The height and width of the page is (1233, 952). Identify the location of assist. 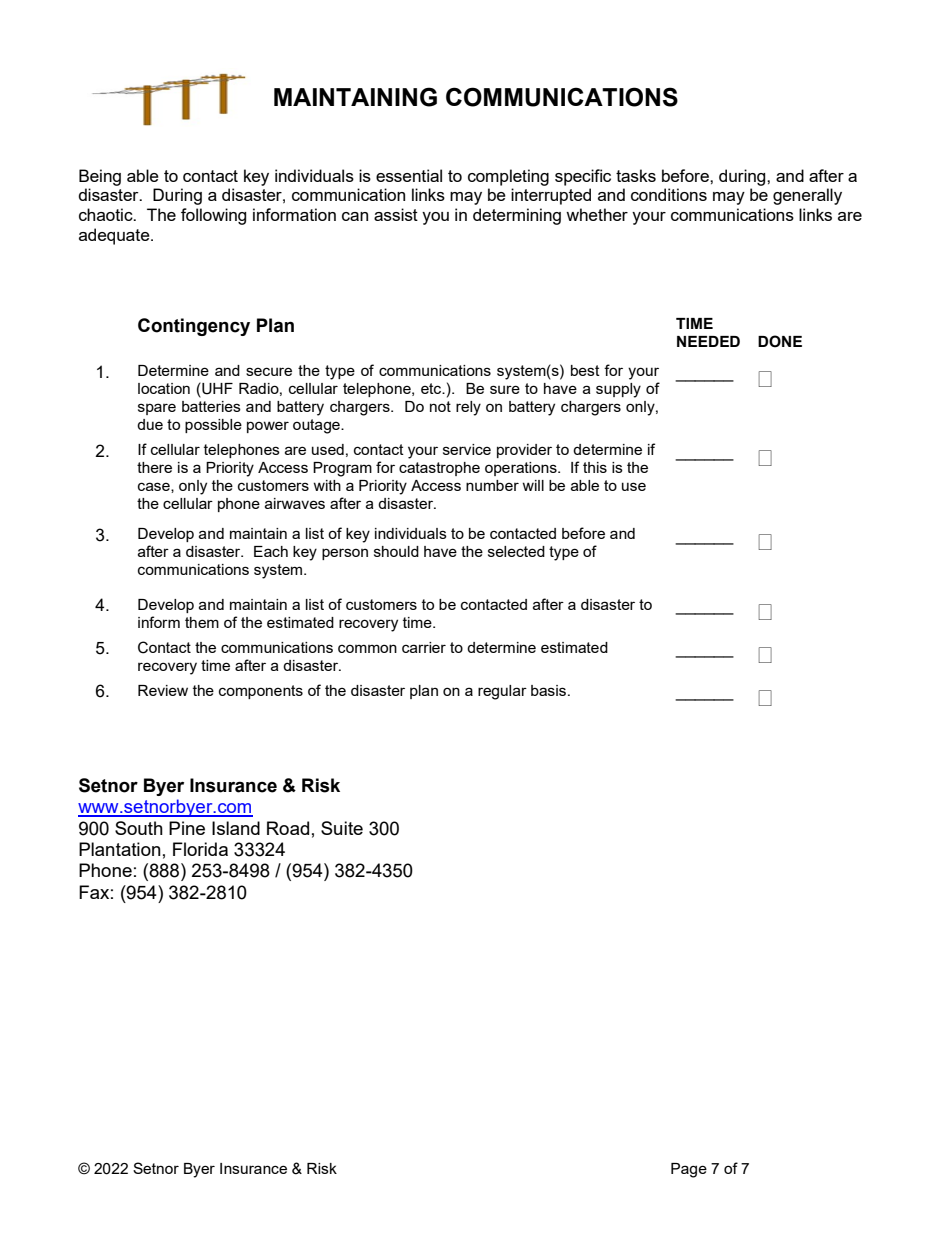
(396, 214).
